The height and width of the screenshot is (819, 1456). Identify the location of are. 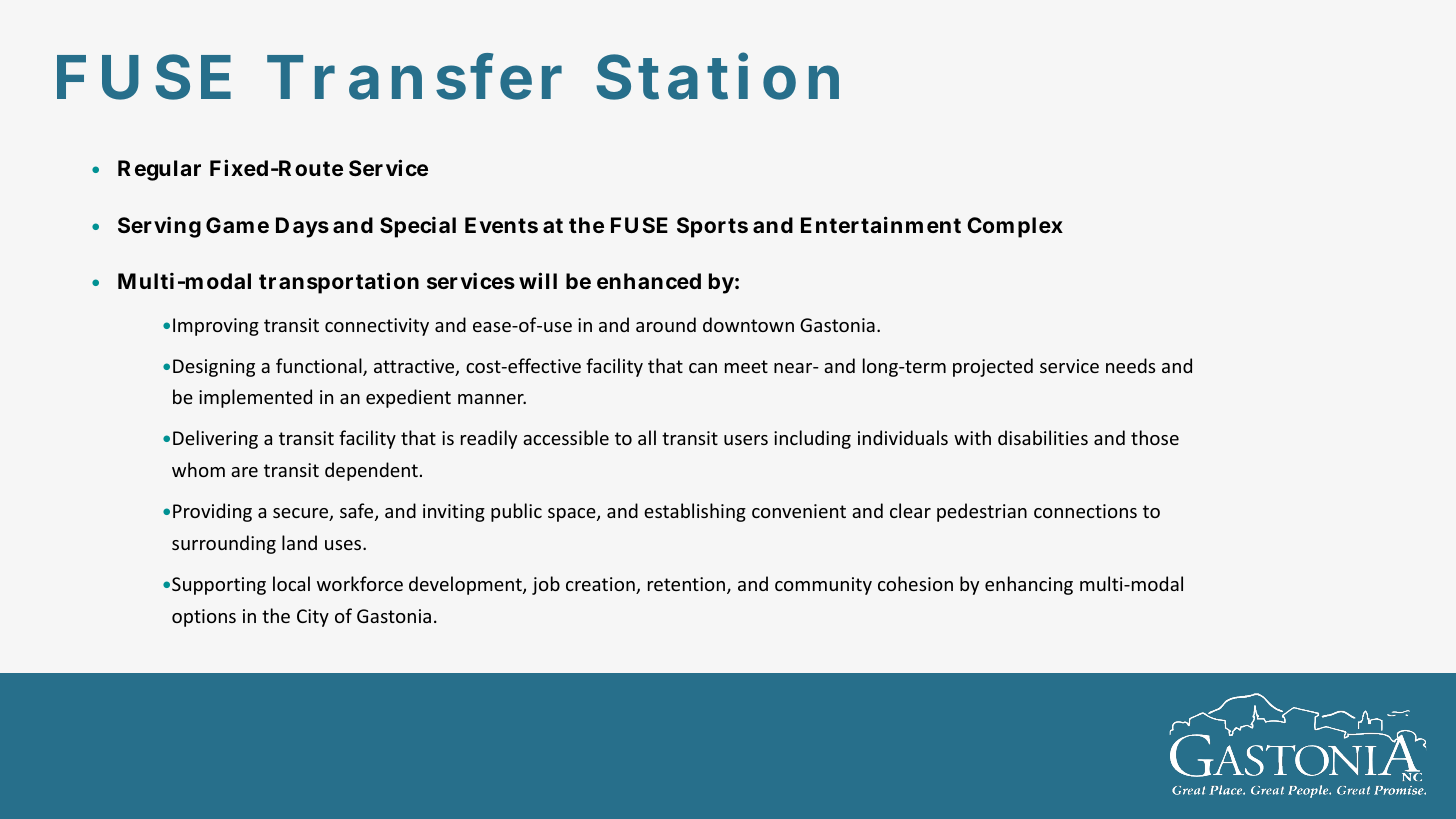
(244, 472).
